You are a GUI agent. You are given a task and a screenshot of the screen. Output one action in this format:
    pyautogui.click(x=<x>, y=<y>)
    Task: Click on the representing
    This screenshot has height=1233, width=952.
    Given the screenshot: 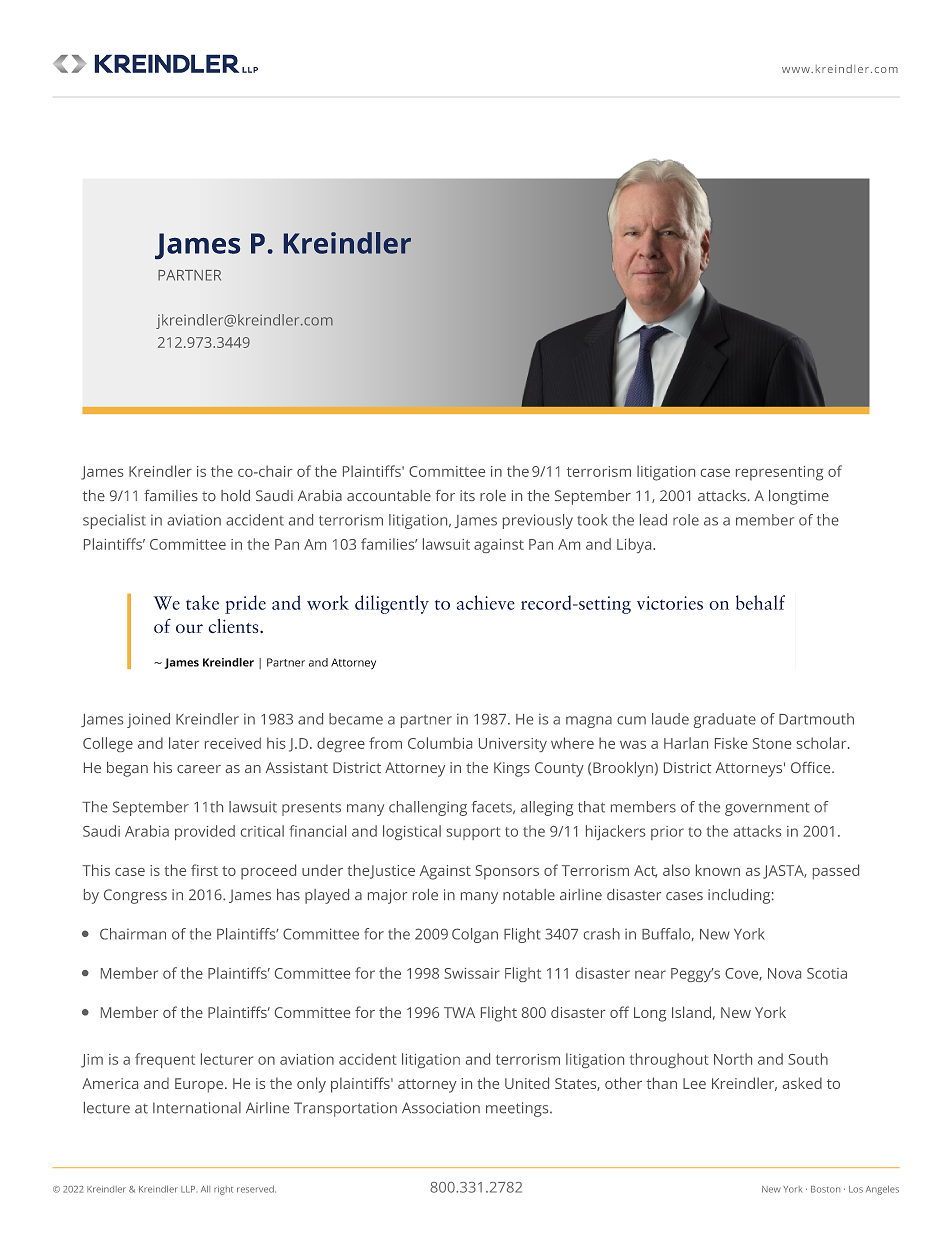 What is the action you would take?
    pyautogui.click(x=779, y=473)
